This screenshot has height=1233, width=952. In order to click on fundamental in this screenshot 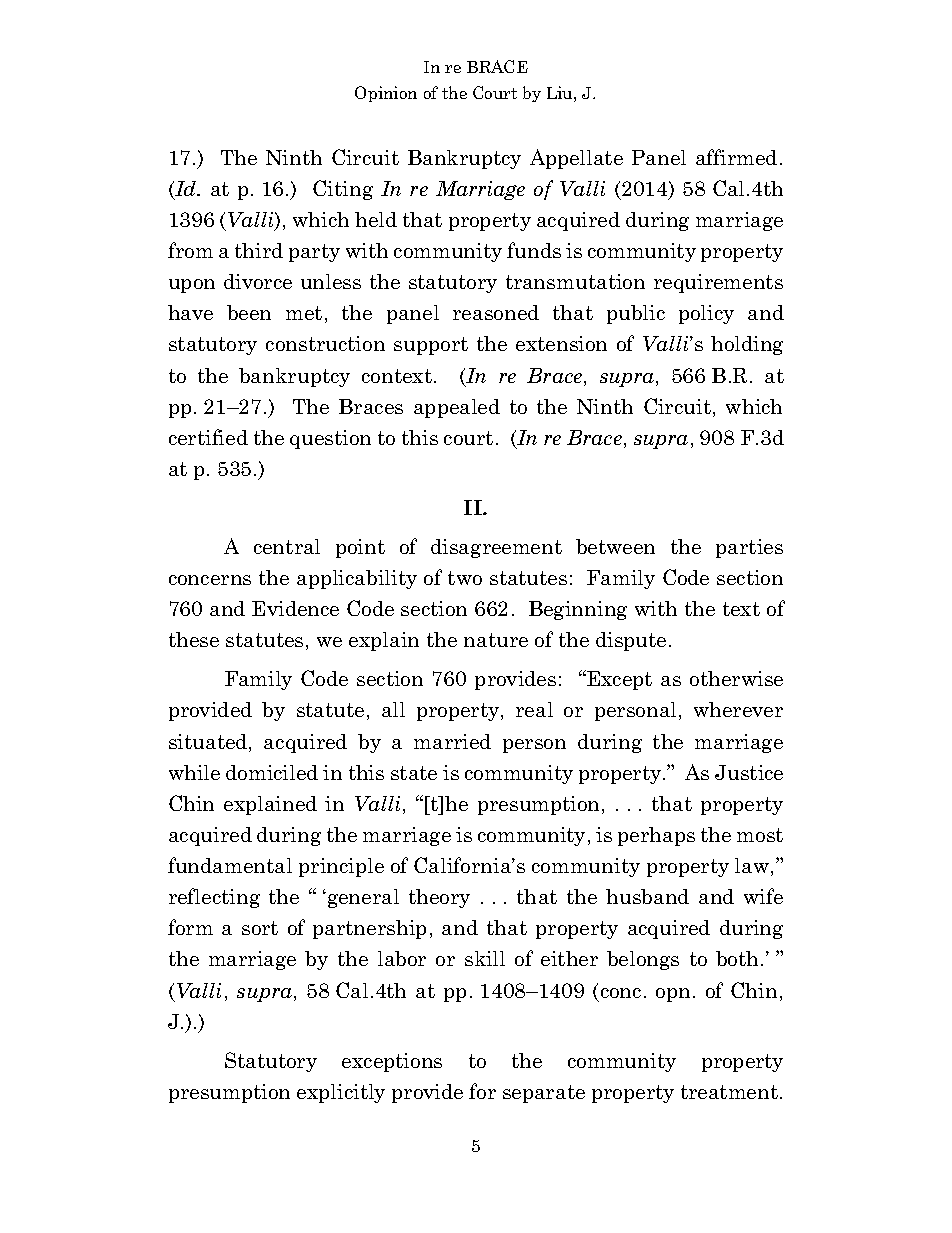, I will do `click(230, 865)`.
